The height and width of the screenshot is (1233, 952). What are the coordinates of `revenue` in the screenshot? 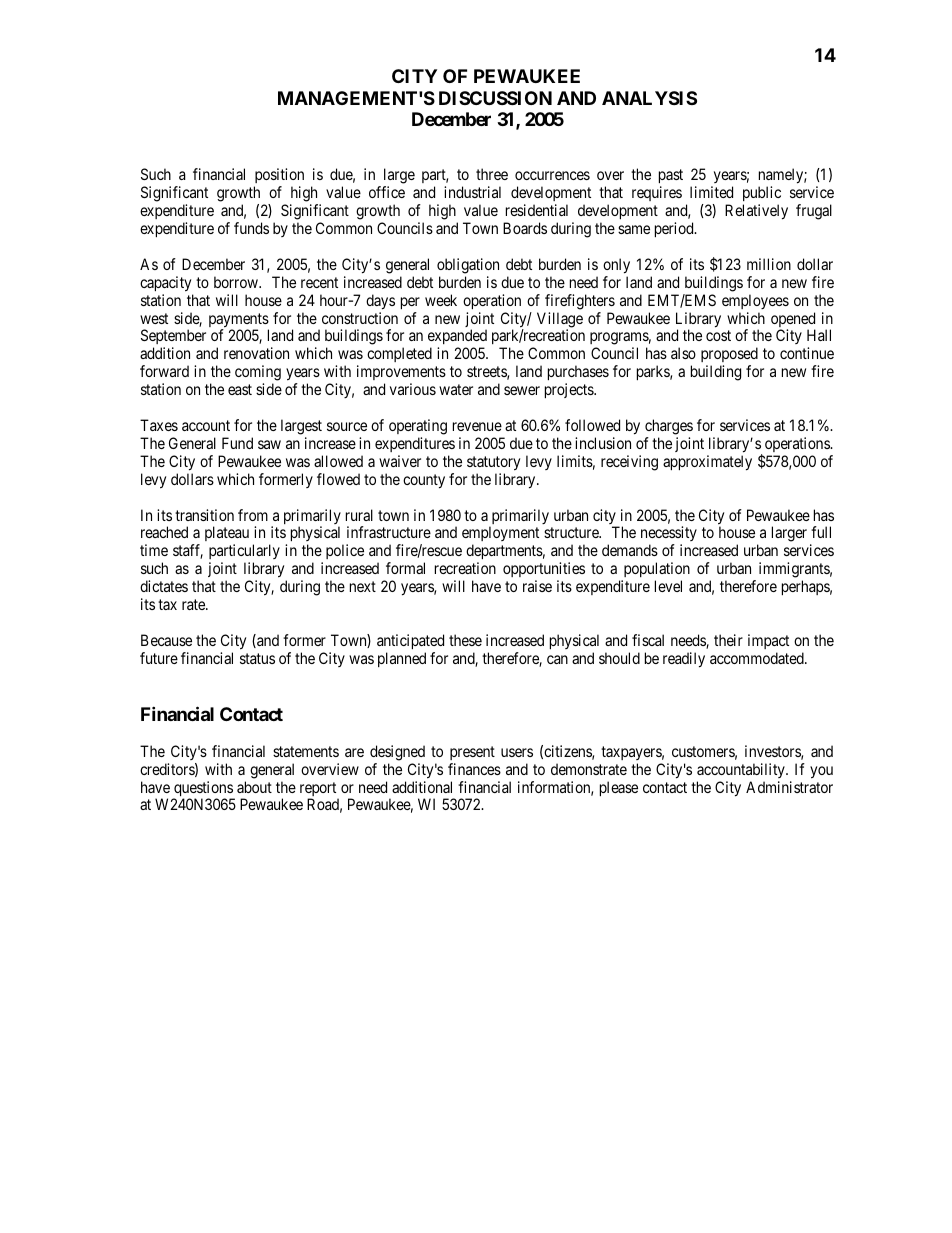 It's located at (477, 426).
